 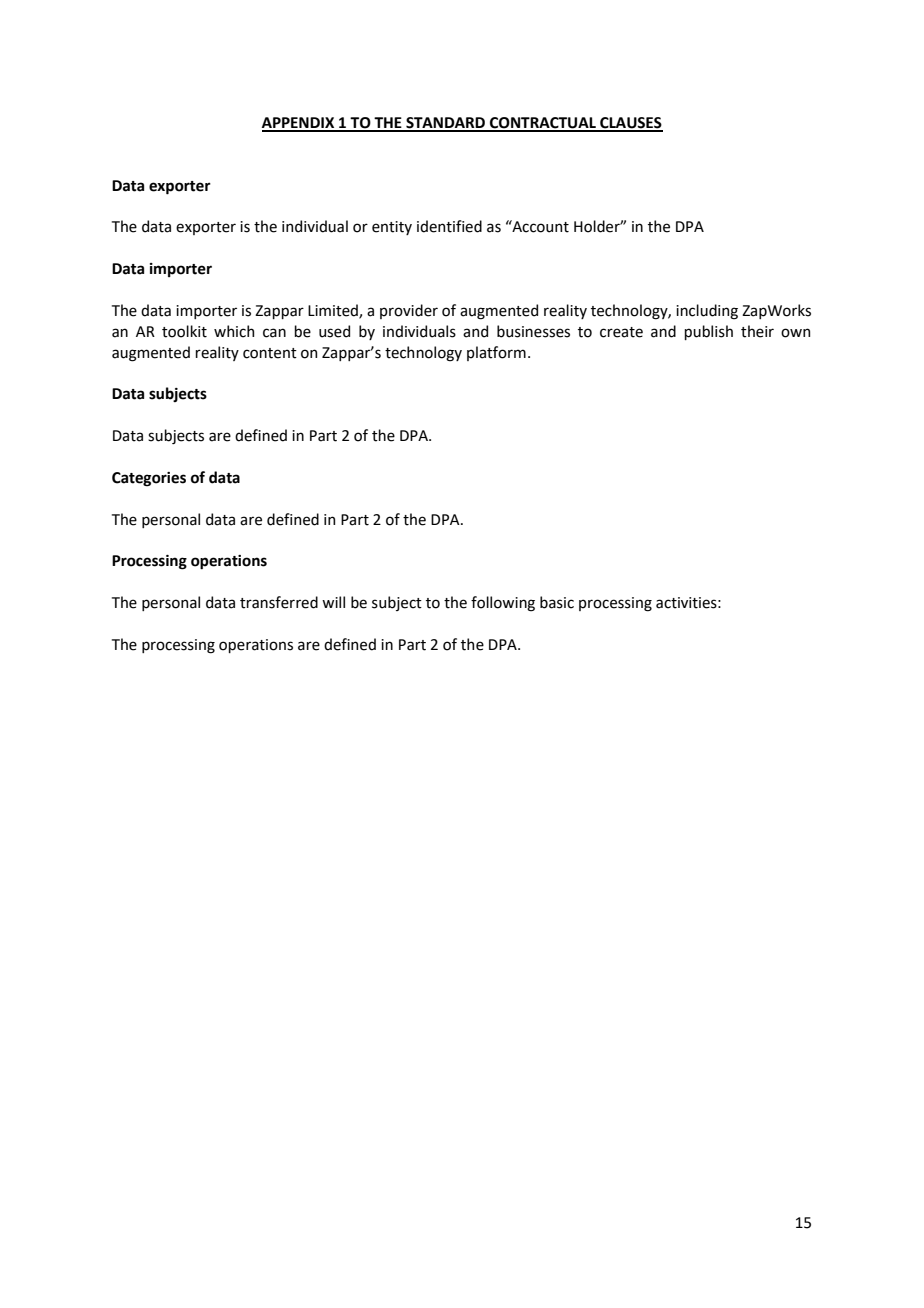 What do you see at coordinates (496, 353) in the page?
I see `platform` at bounding box center [496, 353].
